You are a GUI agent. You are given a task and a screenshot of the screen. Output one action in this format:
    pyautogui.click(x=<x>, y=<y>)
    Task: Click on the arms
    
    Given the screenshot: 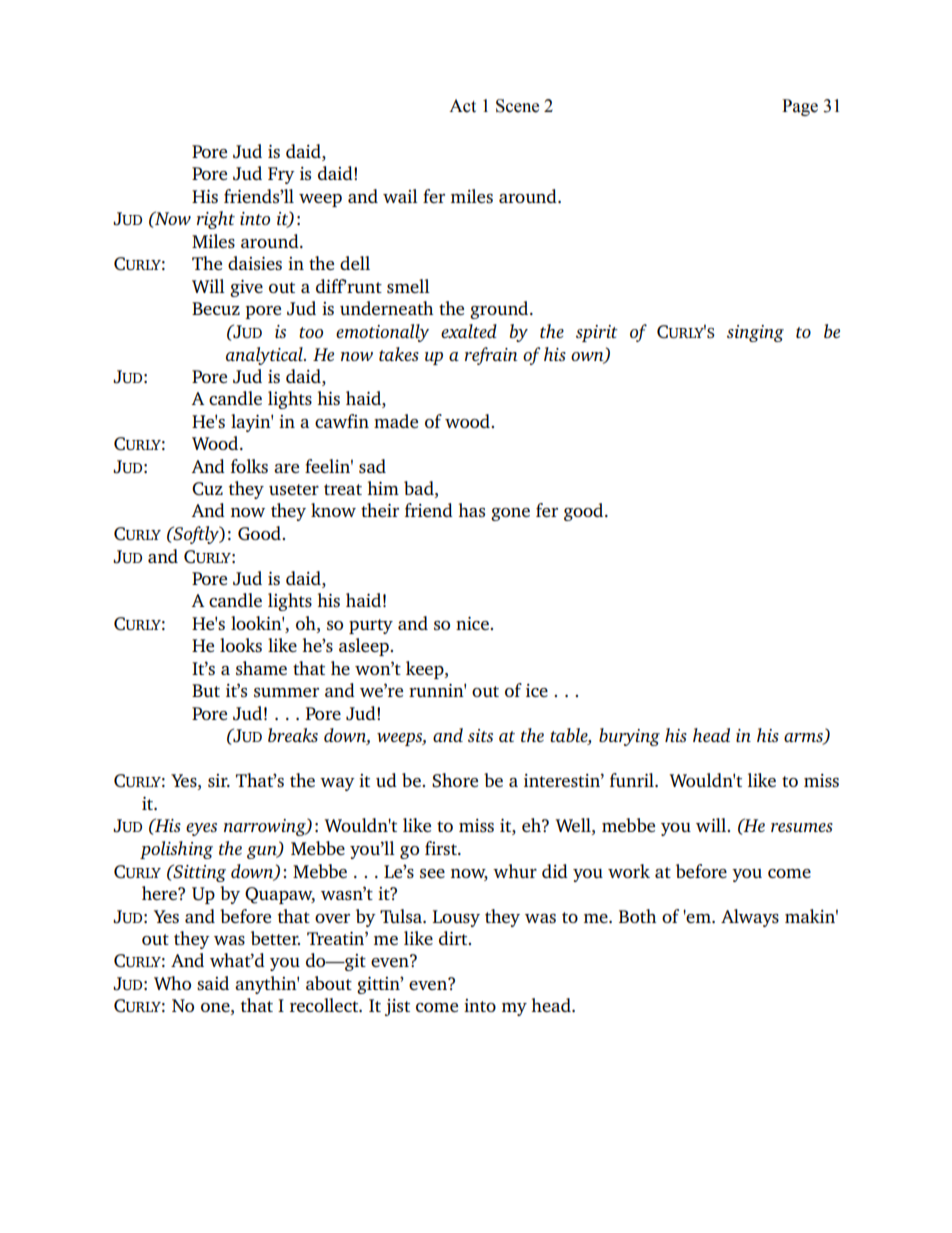 What is the action you would take?
    pyautogui.click(x=804, y=739)
